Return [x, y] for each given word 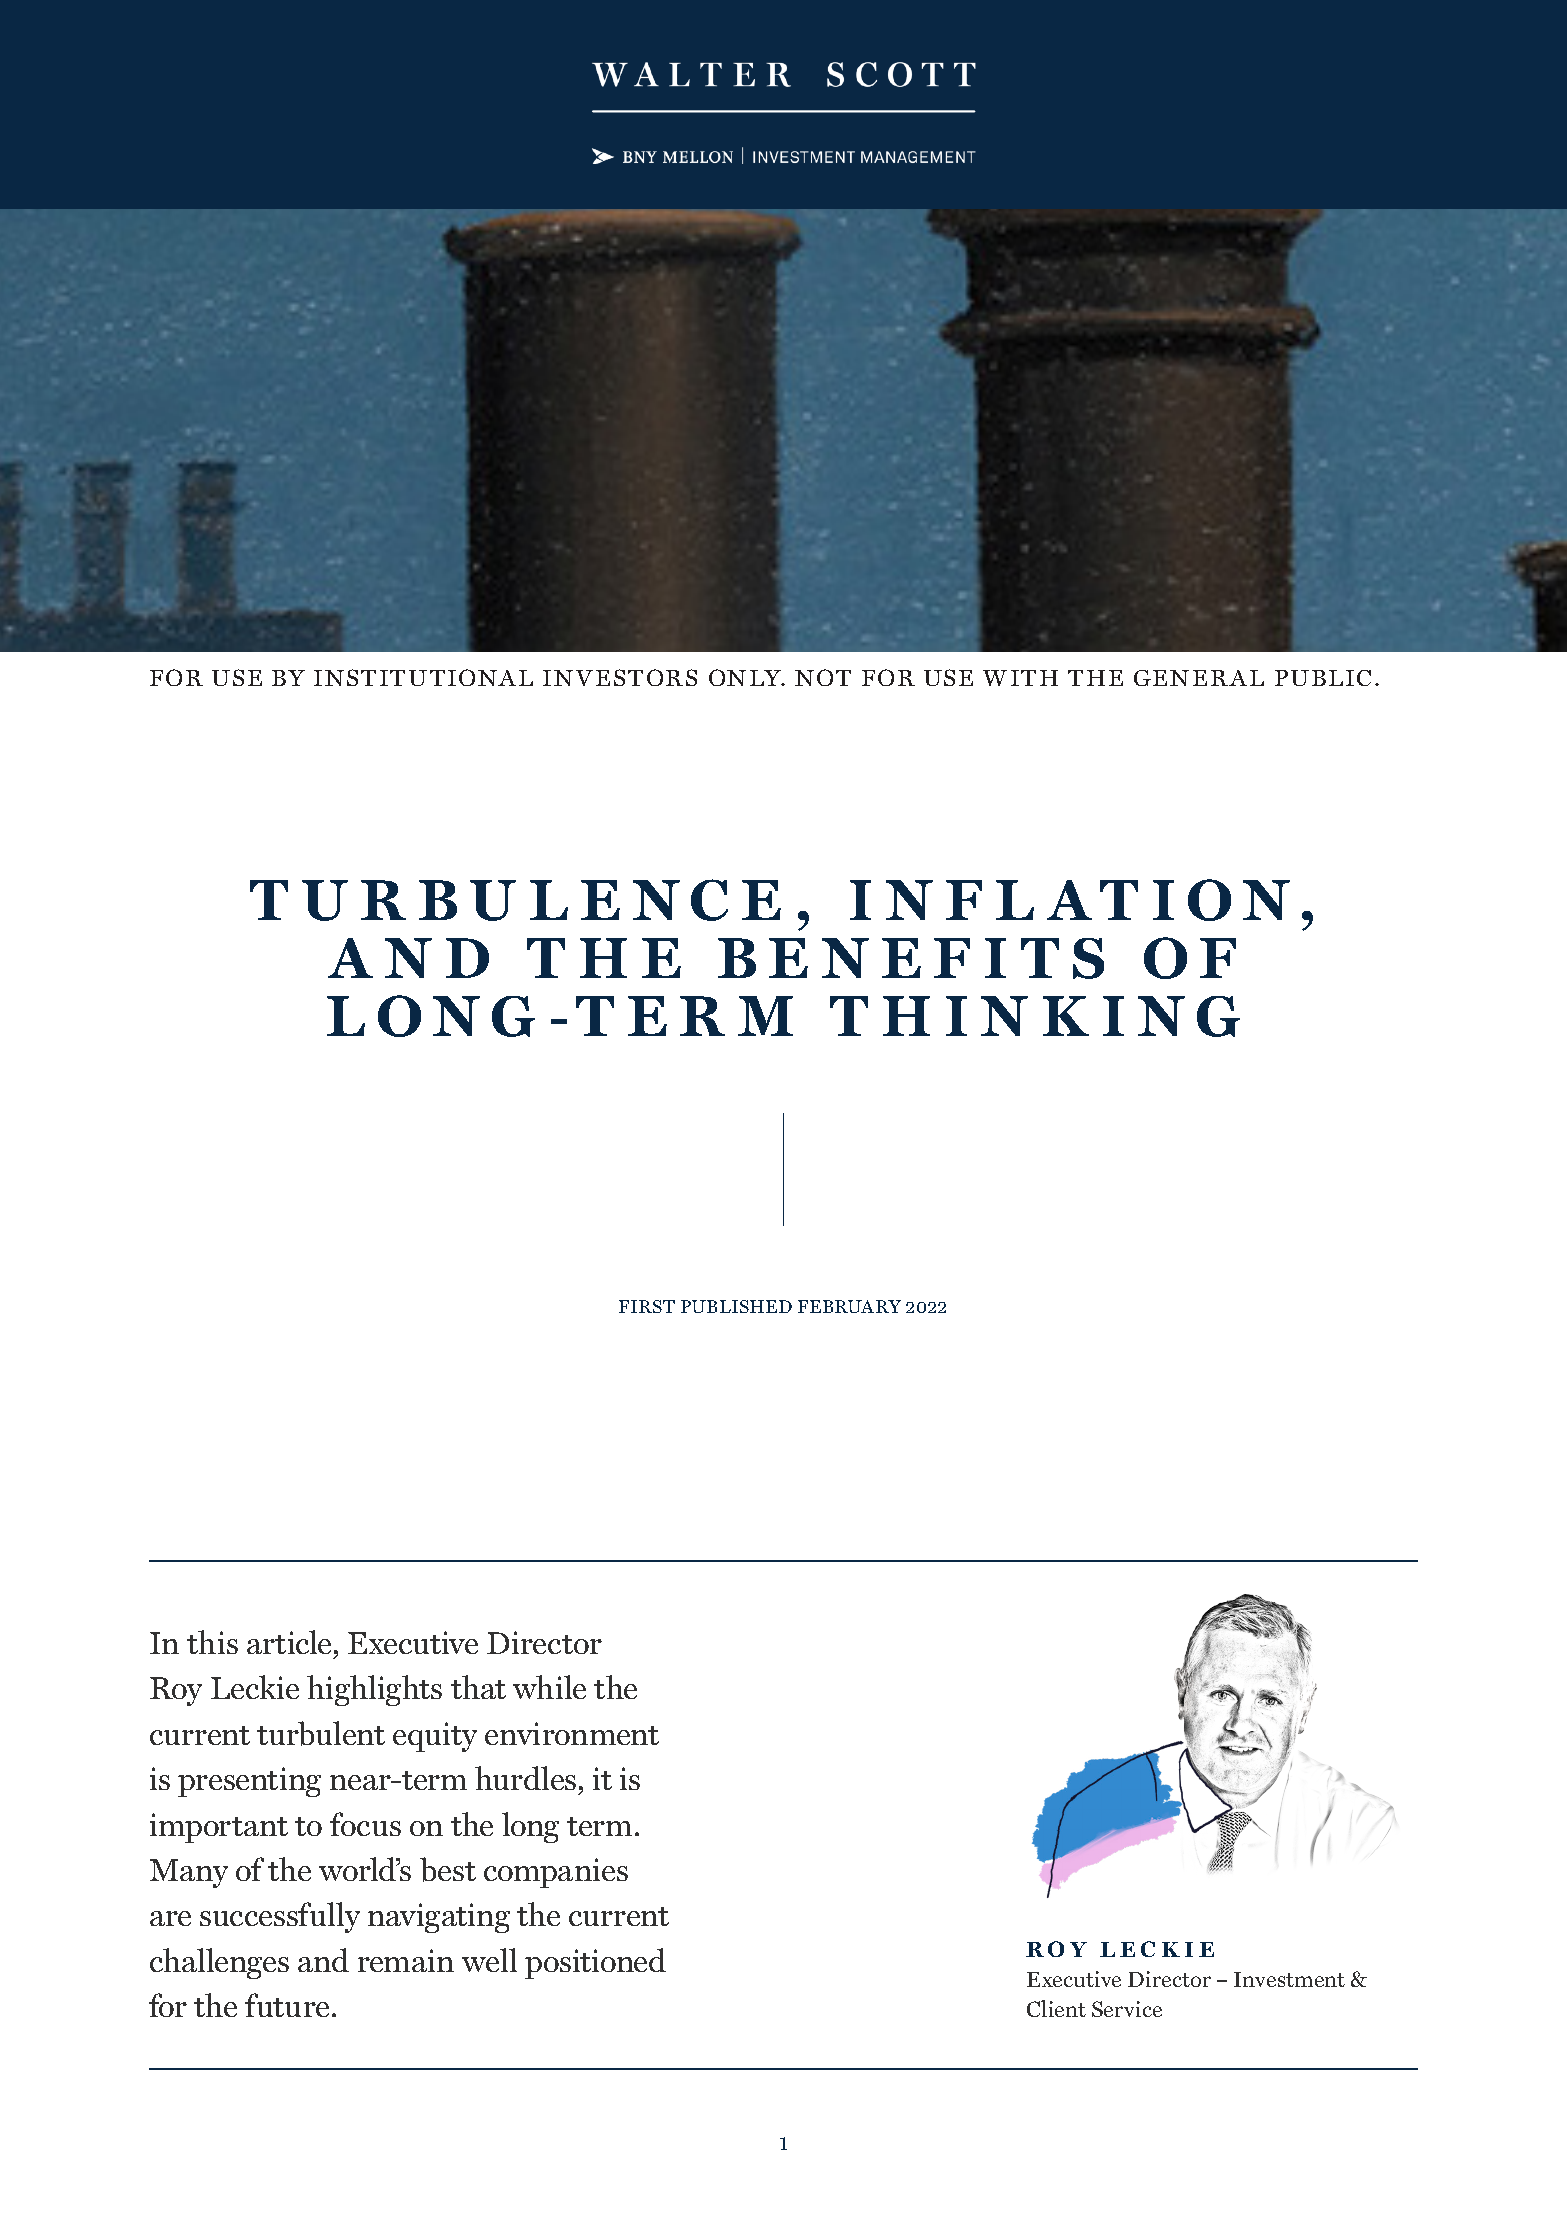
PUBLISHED [736, 1306]
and [323, 1960]
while [549, 1687]
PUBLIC [1323, 678]
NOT [823, 677]
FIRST [647, 1306]
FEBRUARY [849, 1306]
